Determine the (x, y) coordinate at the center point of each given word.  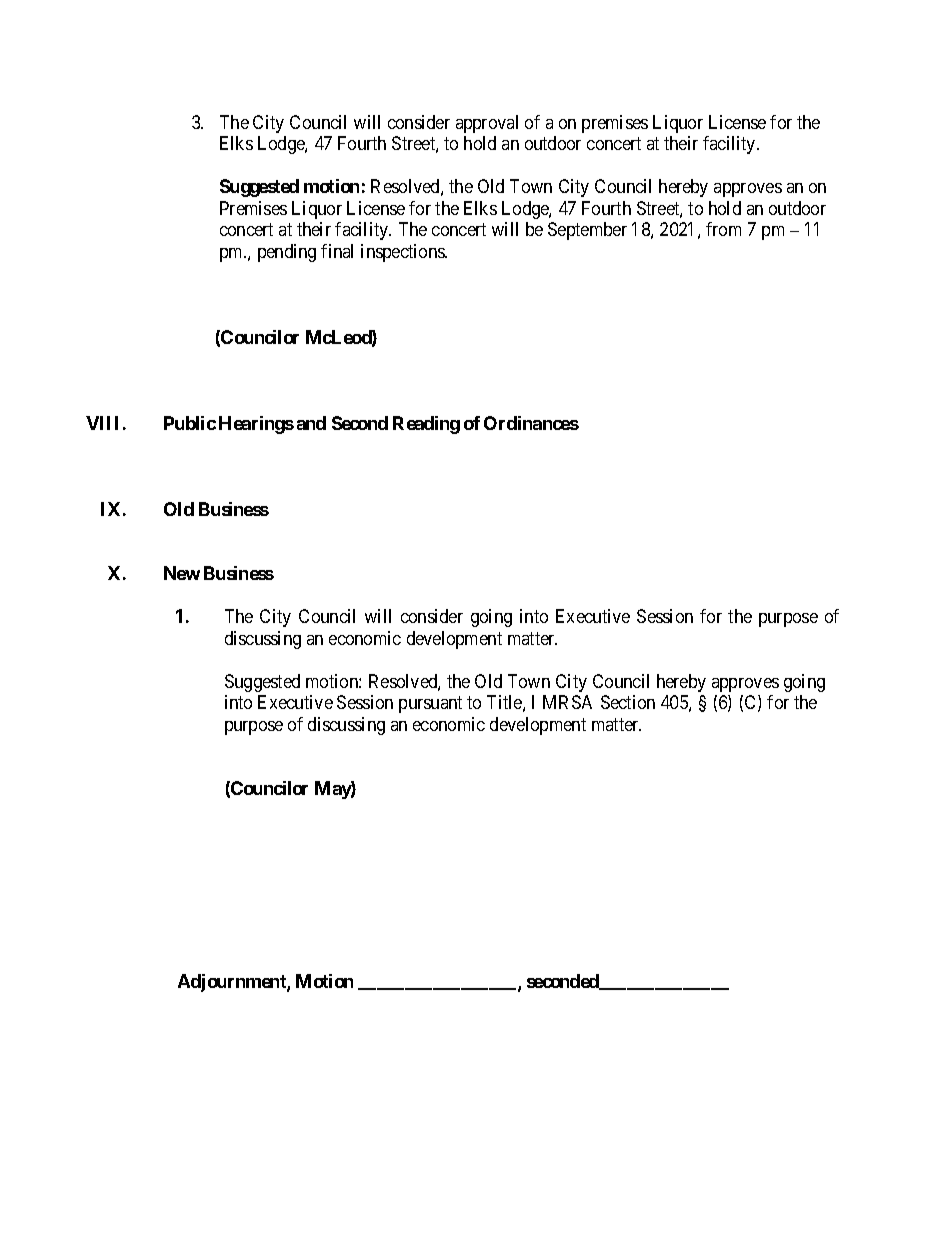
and (311, 423)
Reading (426, 425)
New (182, 573)
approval (487, 124)
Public (190, 423)
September (587, 231)
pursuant (430, 704)
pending (287, 253)
